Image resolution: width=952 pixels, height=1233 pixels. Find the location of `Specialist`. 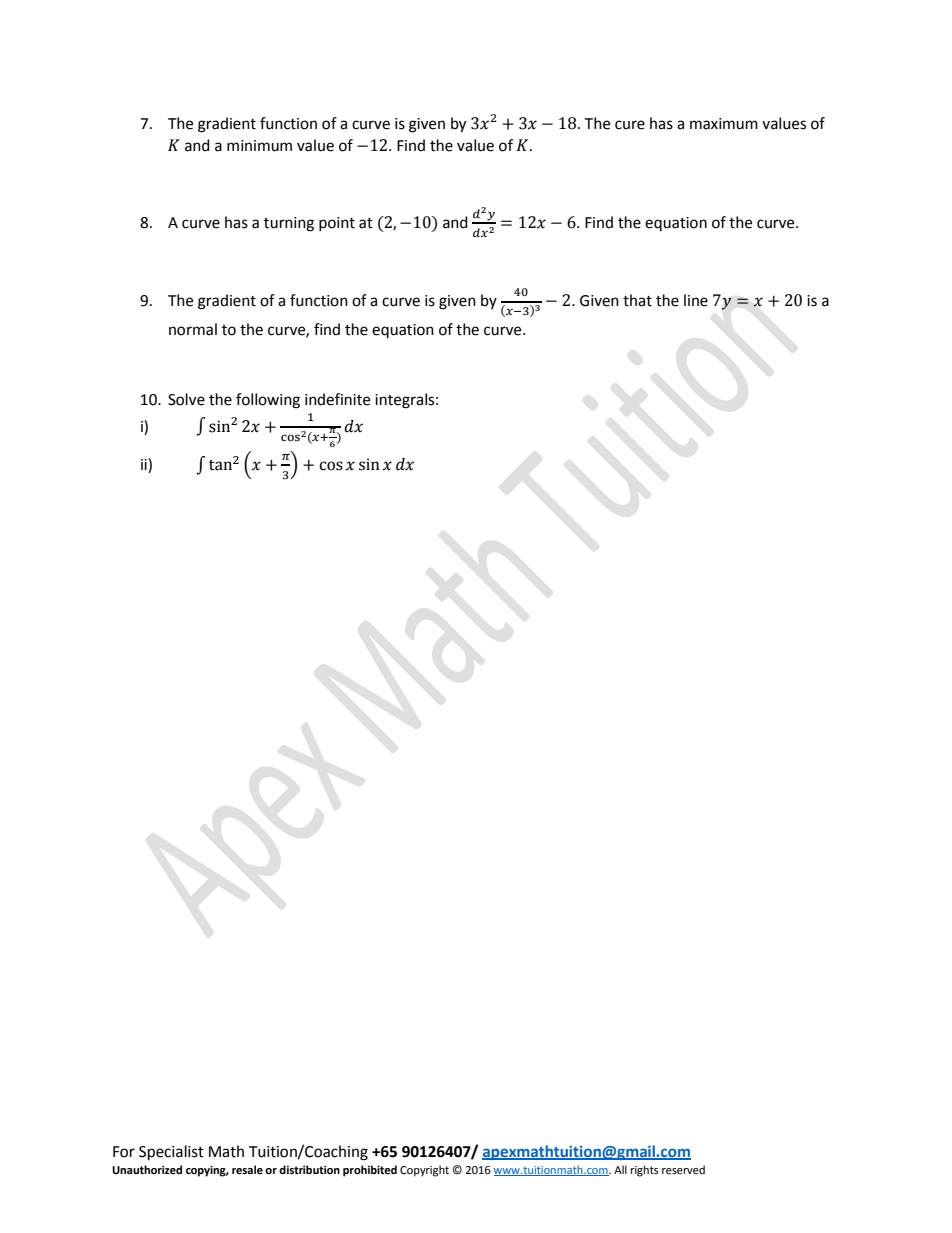

Specialist is located at coordinates (171, 1153).
